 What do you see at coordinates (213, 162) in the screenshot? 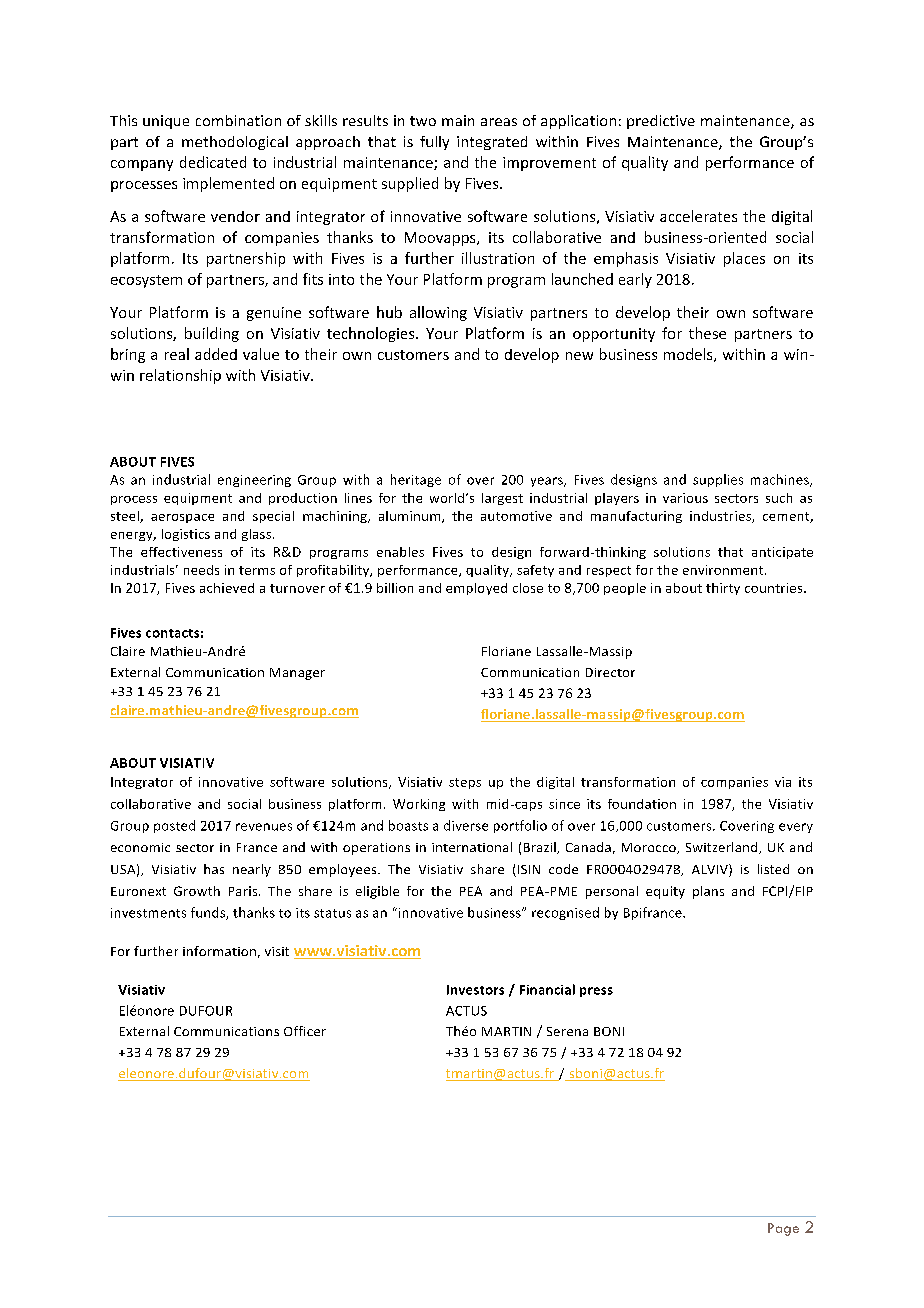
I see `dedicated` at bounding box center [213, 162].
